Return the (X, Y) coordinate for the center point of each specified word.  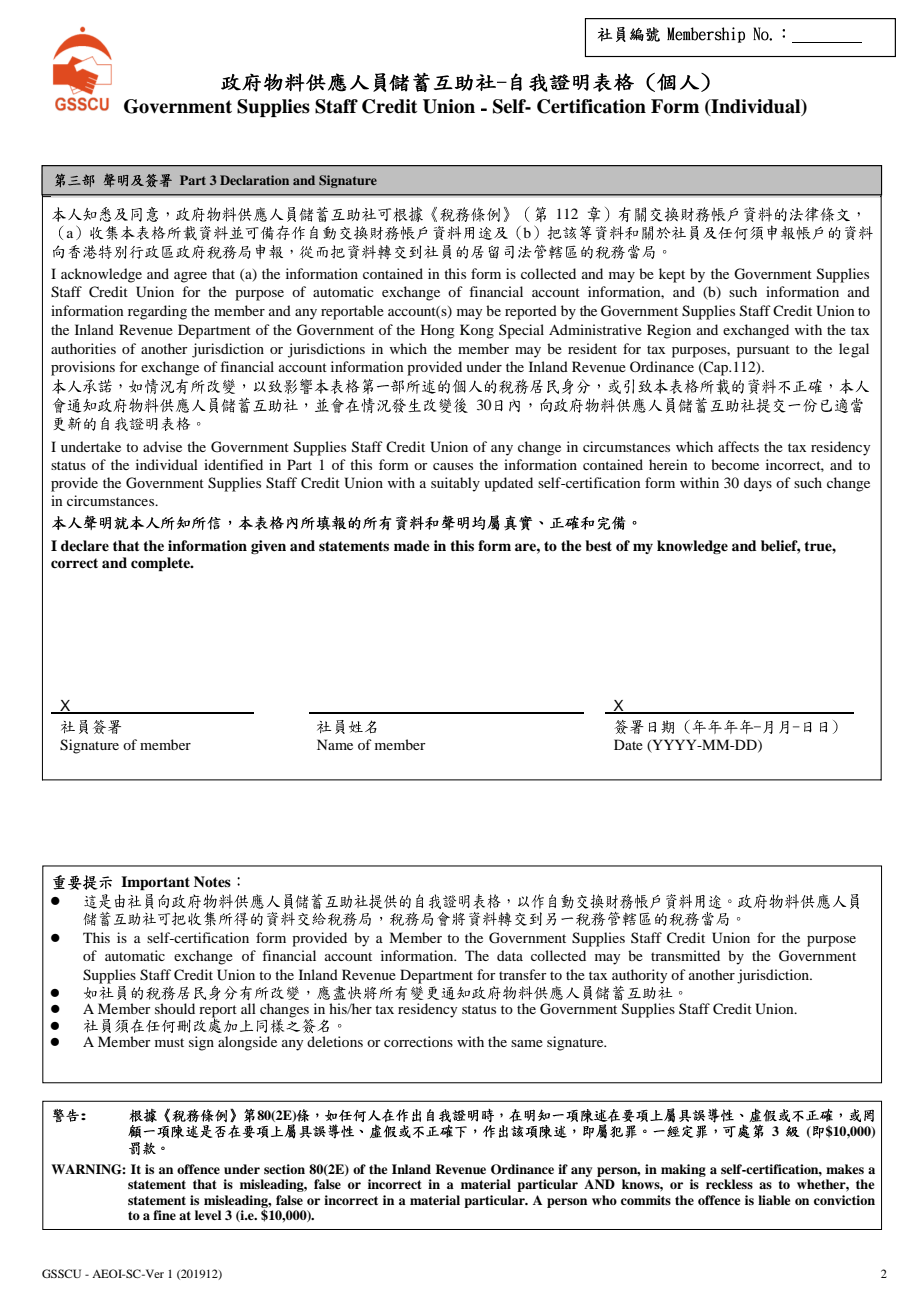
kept (672, 275)
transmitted (685, 955)
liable (774, 1200)
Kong (477, 331)
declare (85, 545)
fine (164, 1215)
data (510, 955)
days (758, 484)
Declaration (254, 180)
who (604, 1200)
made (412, 545)
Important (155, 883)
